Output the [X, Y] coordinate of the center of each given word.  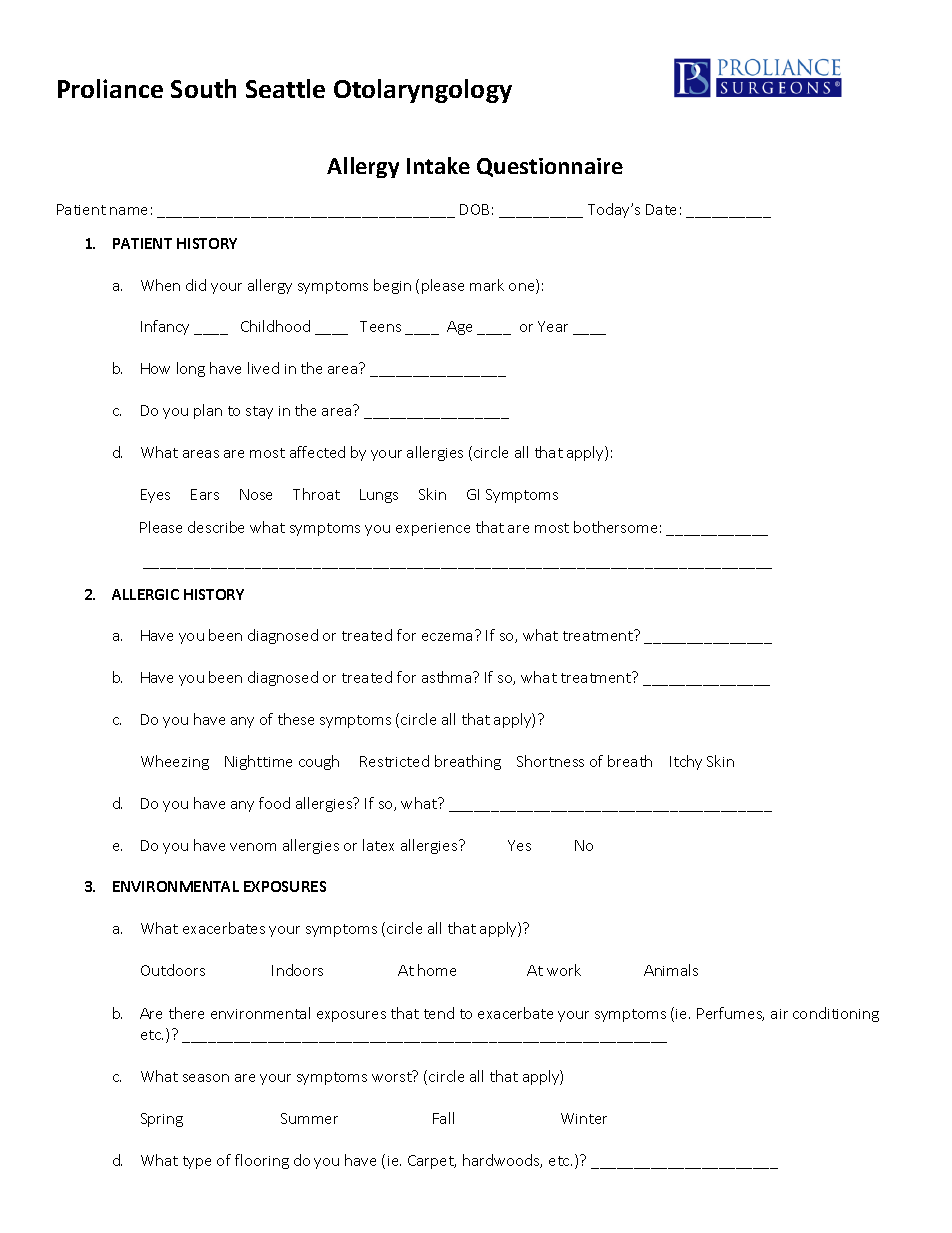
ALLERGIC [145, 594]
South [203, 88]
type [197, 1162]
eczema [447, 637]
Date [661, 209]
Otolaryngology [423, 91]
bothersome [615, 527]
